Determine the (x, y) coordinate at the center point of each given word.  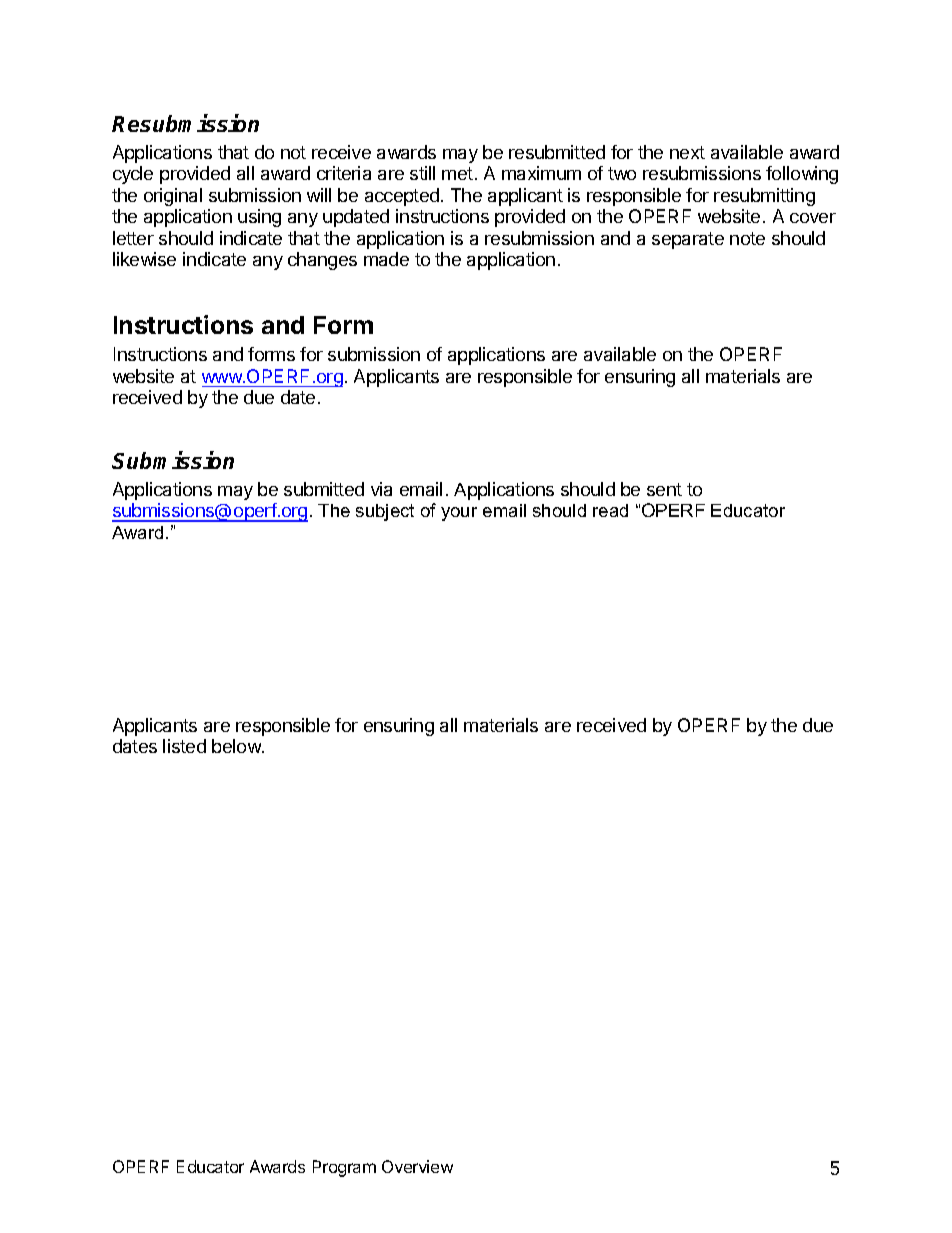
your (459, 514)
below (237, 746)
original (173, 197)
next (687, 152)
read (610, 510)
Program (344, 1168)
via (381, 489)
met (457, 173)
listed (184, 746)
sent (664, 489)
